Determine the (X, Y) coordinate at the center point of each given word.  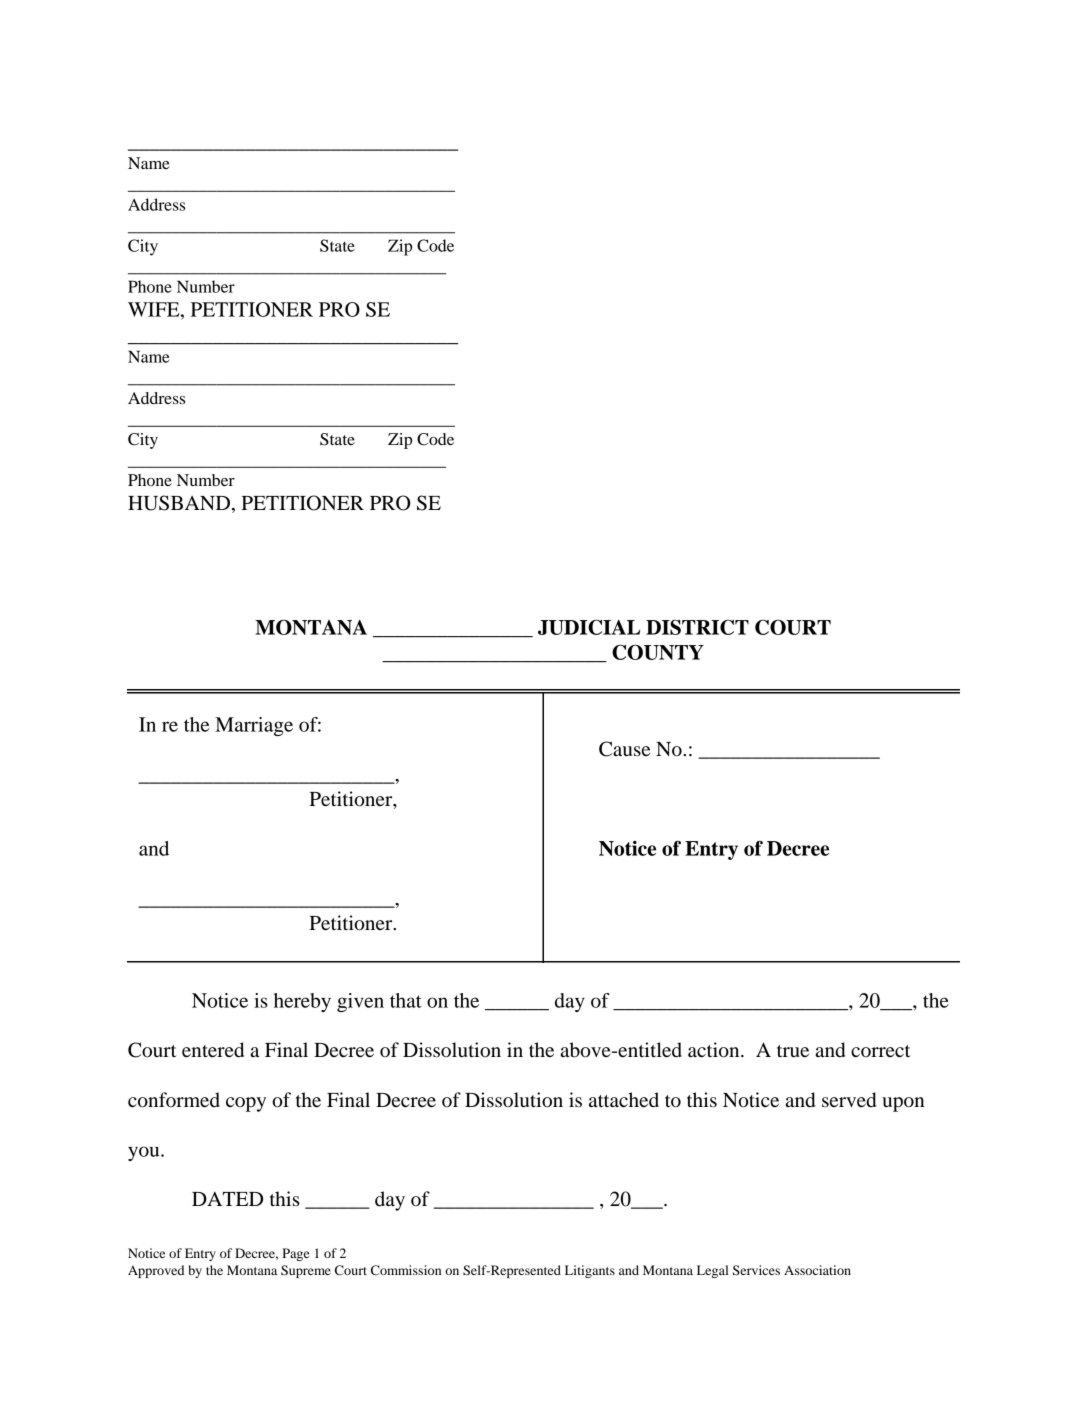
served (849, 1100)
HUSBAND (179, 503)
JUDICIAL (589, 627)
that (406, 1000)
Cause (624, 749)
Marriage (254, 726)
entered (213, 1050)
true (793, 1051)
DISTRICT (697, 627)
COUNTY (658, 652)
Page (295, 1254)
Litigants (590, 1271)
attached (624, 1100)
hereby (302, 1002)
